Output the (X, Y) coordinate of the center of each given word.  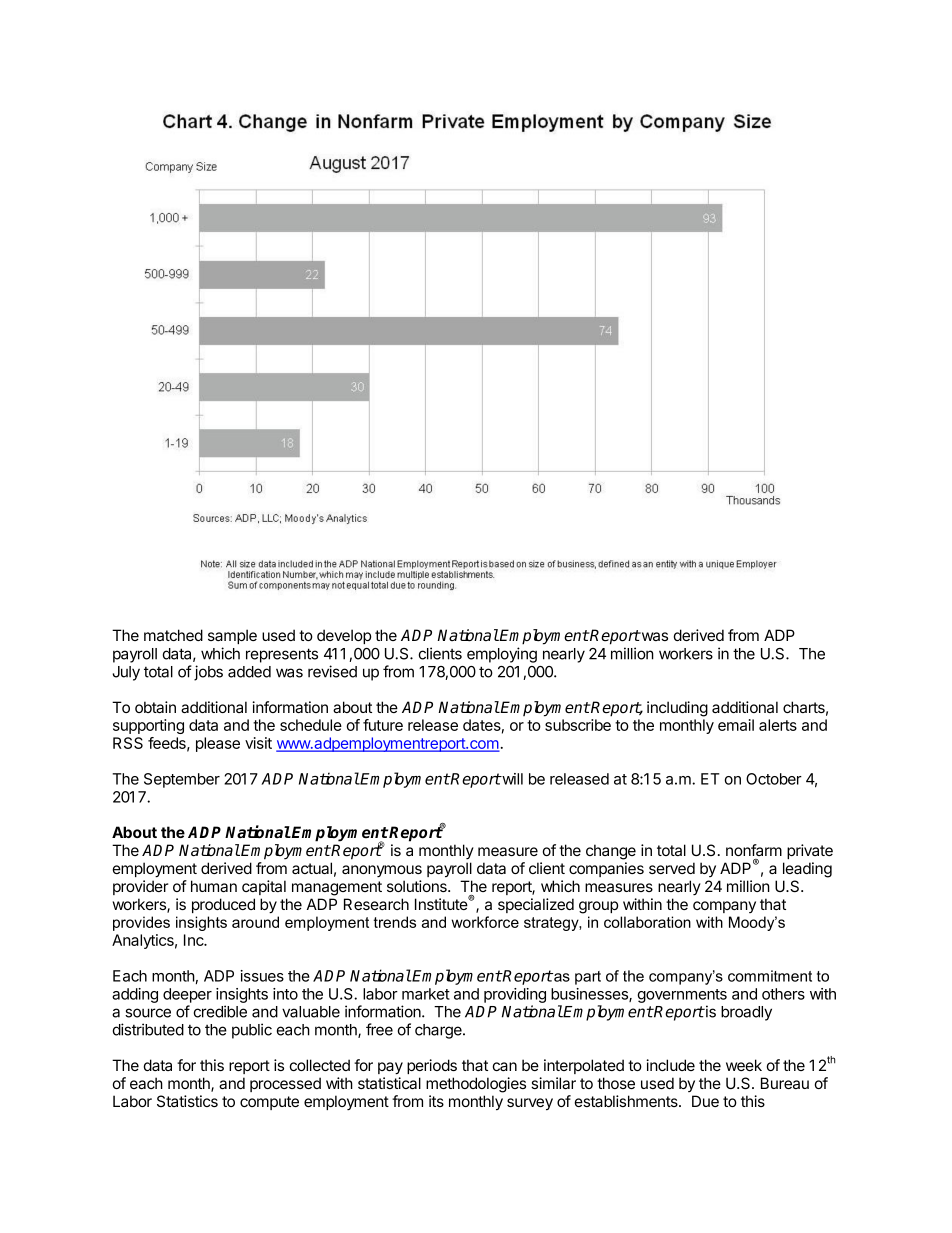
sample (232, 636)
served (672, 868)
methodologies (476, 1085)
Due (705, 1101)
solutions (418, 886)
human (214, 886)
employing (502, 655)
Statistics (187, 1101)
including (677, 709)
